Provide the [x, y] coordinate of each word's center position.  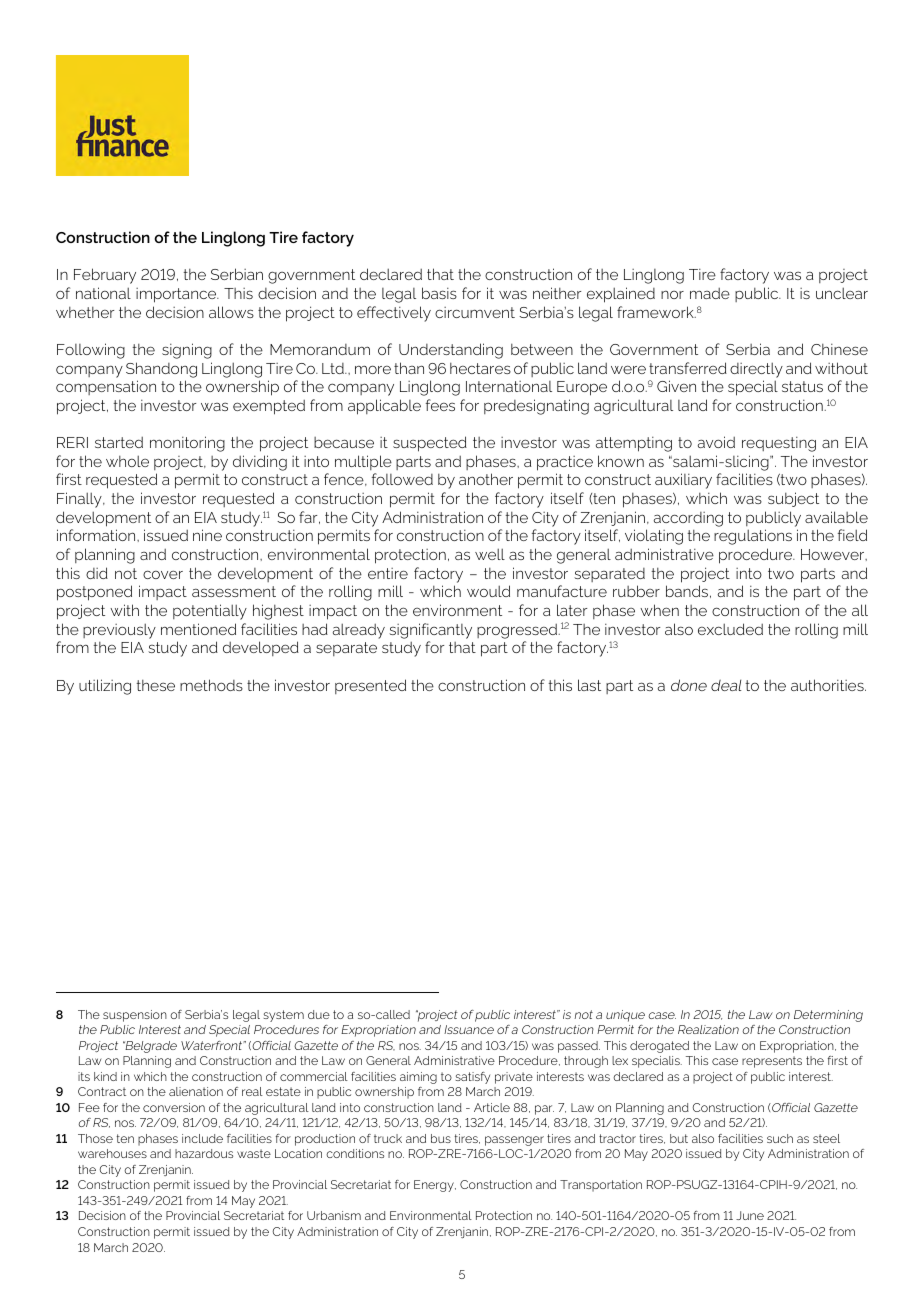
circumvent [475, 312]
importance [177, 295]
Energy [435, 1186]
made [710, 293]
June [750, 1215]
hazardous [204, 1153]
